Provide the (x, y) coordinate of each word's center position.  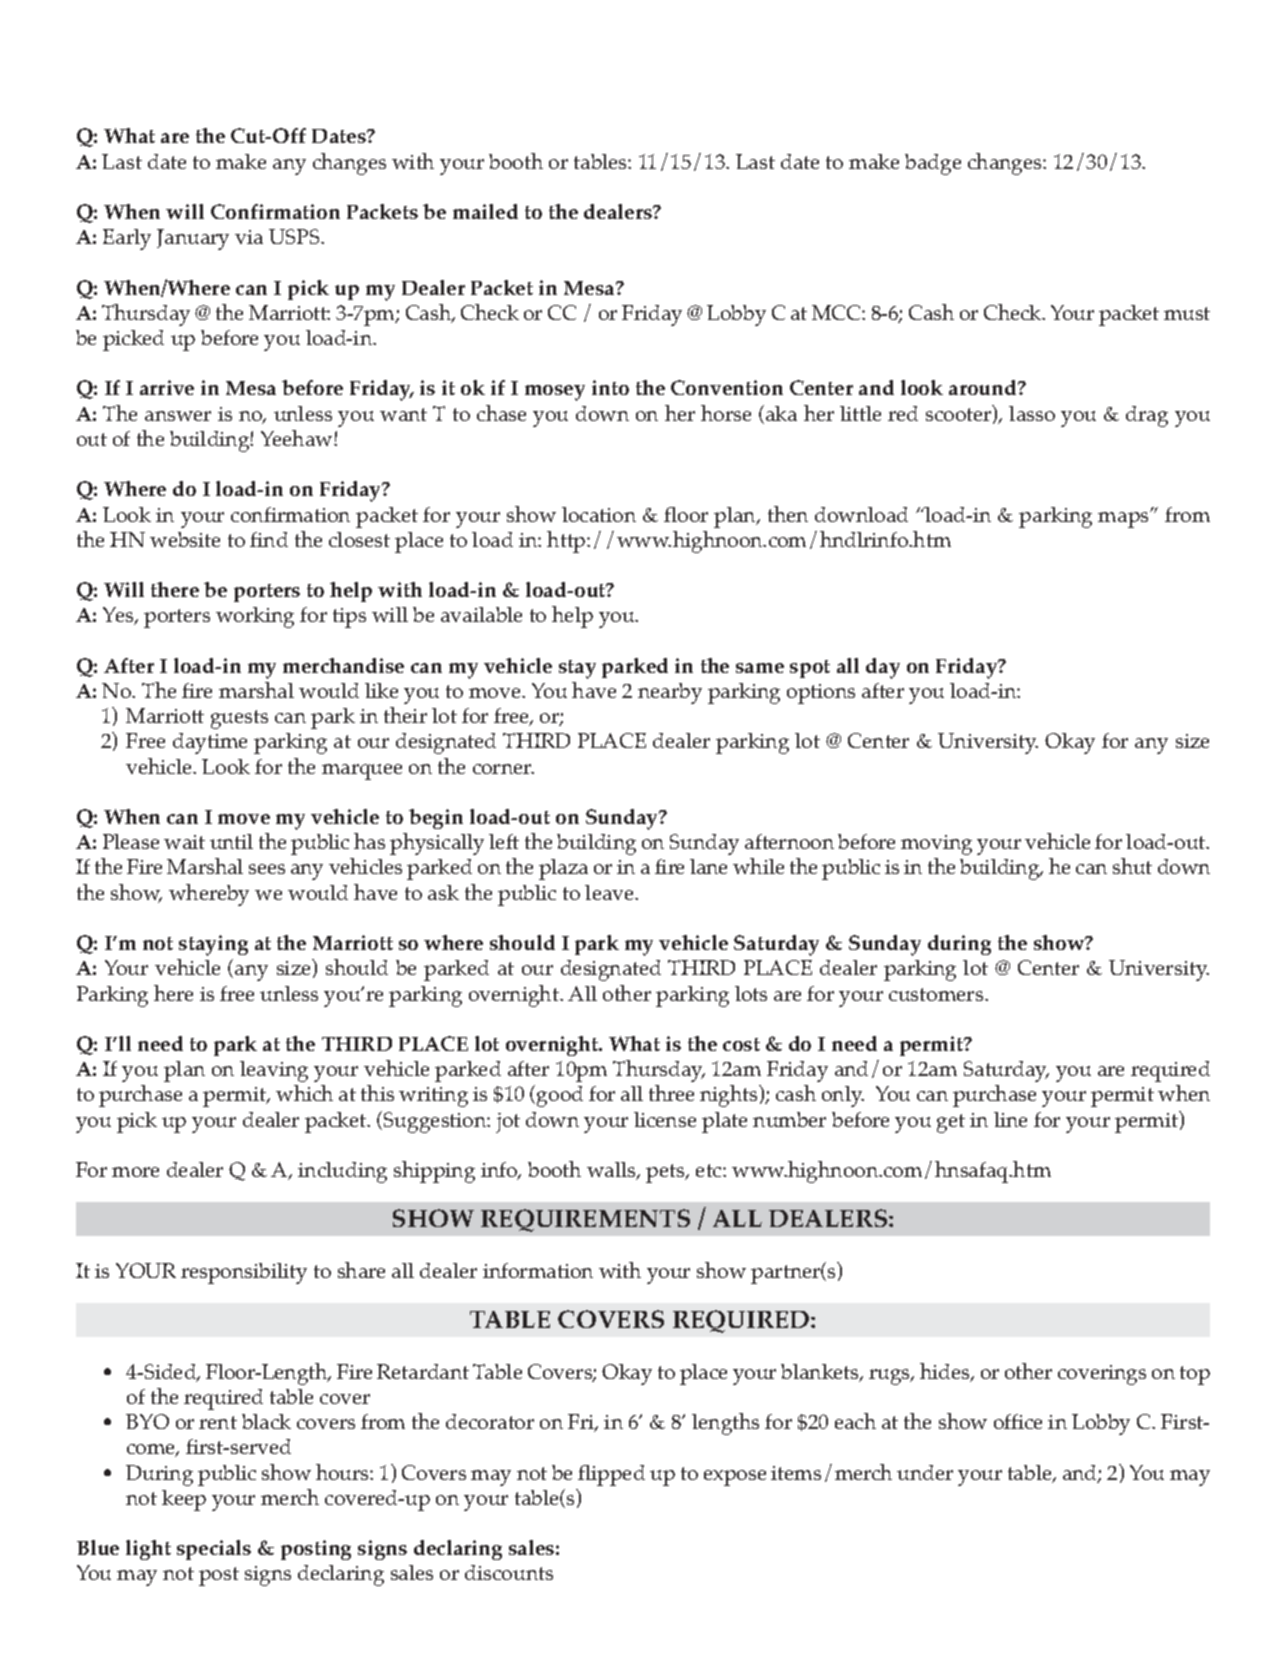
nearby (670, 693)
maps (1124, 519)
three (671, 1093)
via (249, 237)
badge (933, 164)
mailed (485, 211)
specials (214, 1550)
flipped (611, 1475)
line (1010, 1119)
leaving (274, 1071)
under (925, 1472)
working (255, 617)
